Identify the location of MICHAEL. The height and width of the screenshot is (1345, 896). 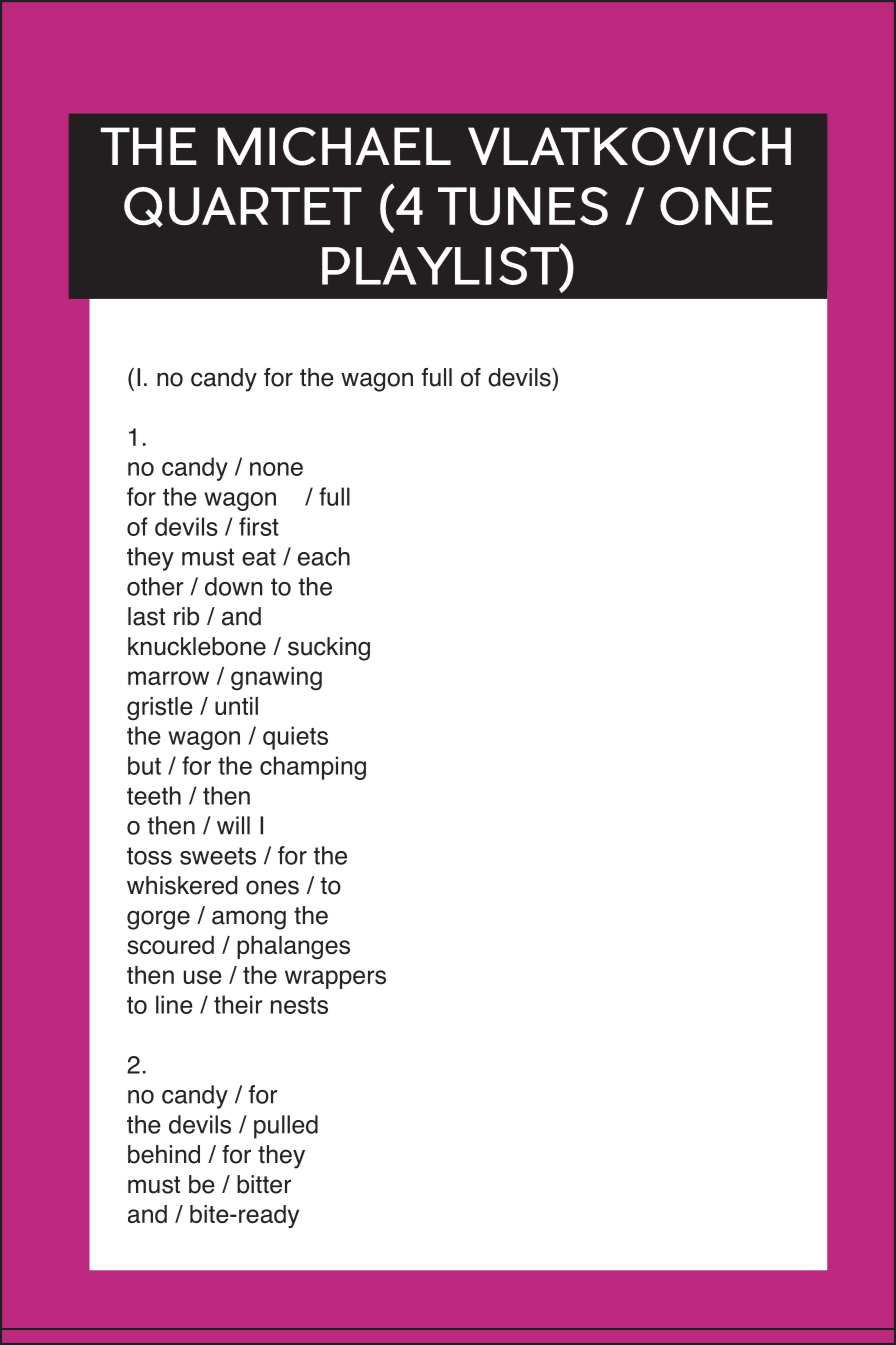
(334, 146).
